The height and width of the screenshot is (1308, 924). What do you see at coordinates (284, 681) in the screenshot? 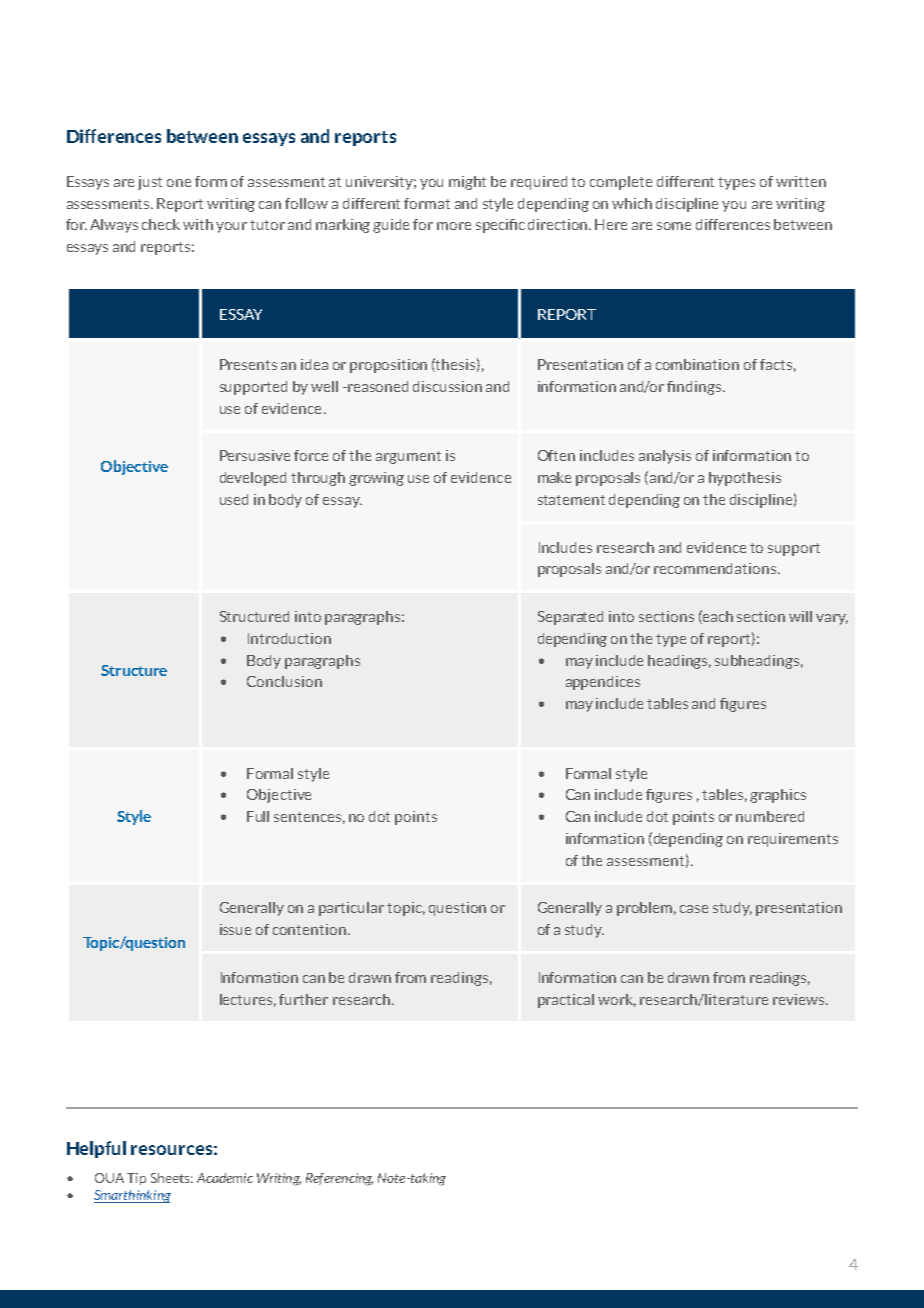
I see `Conclusion` at bounding box center [284, 681].
